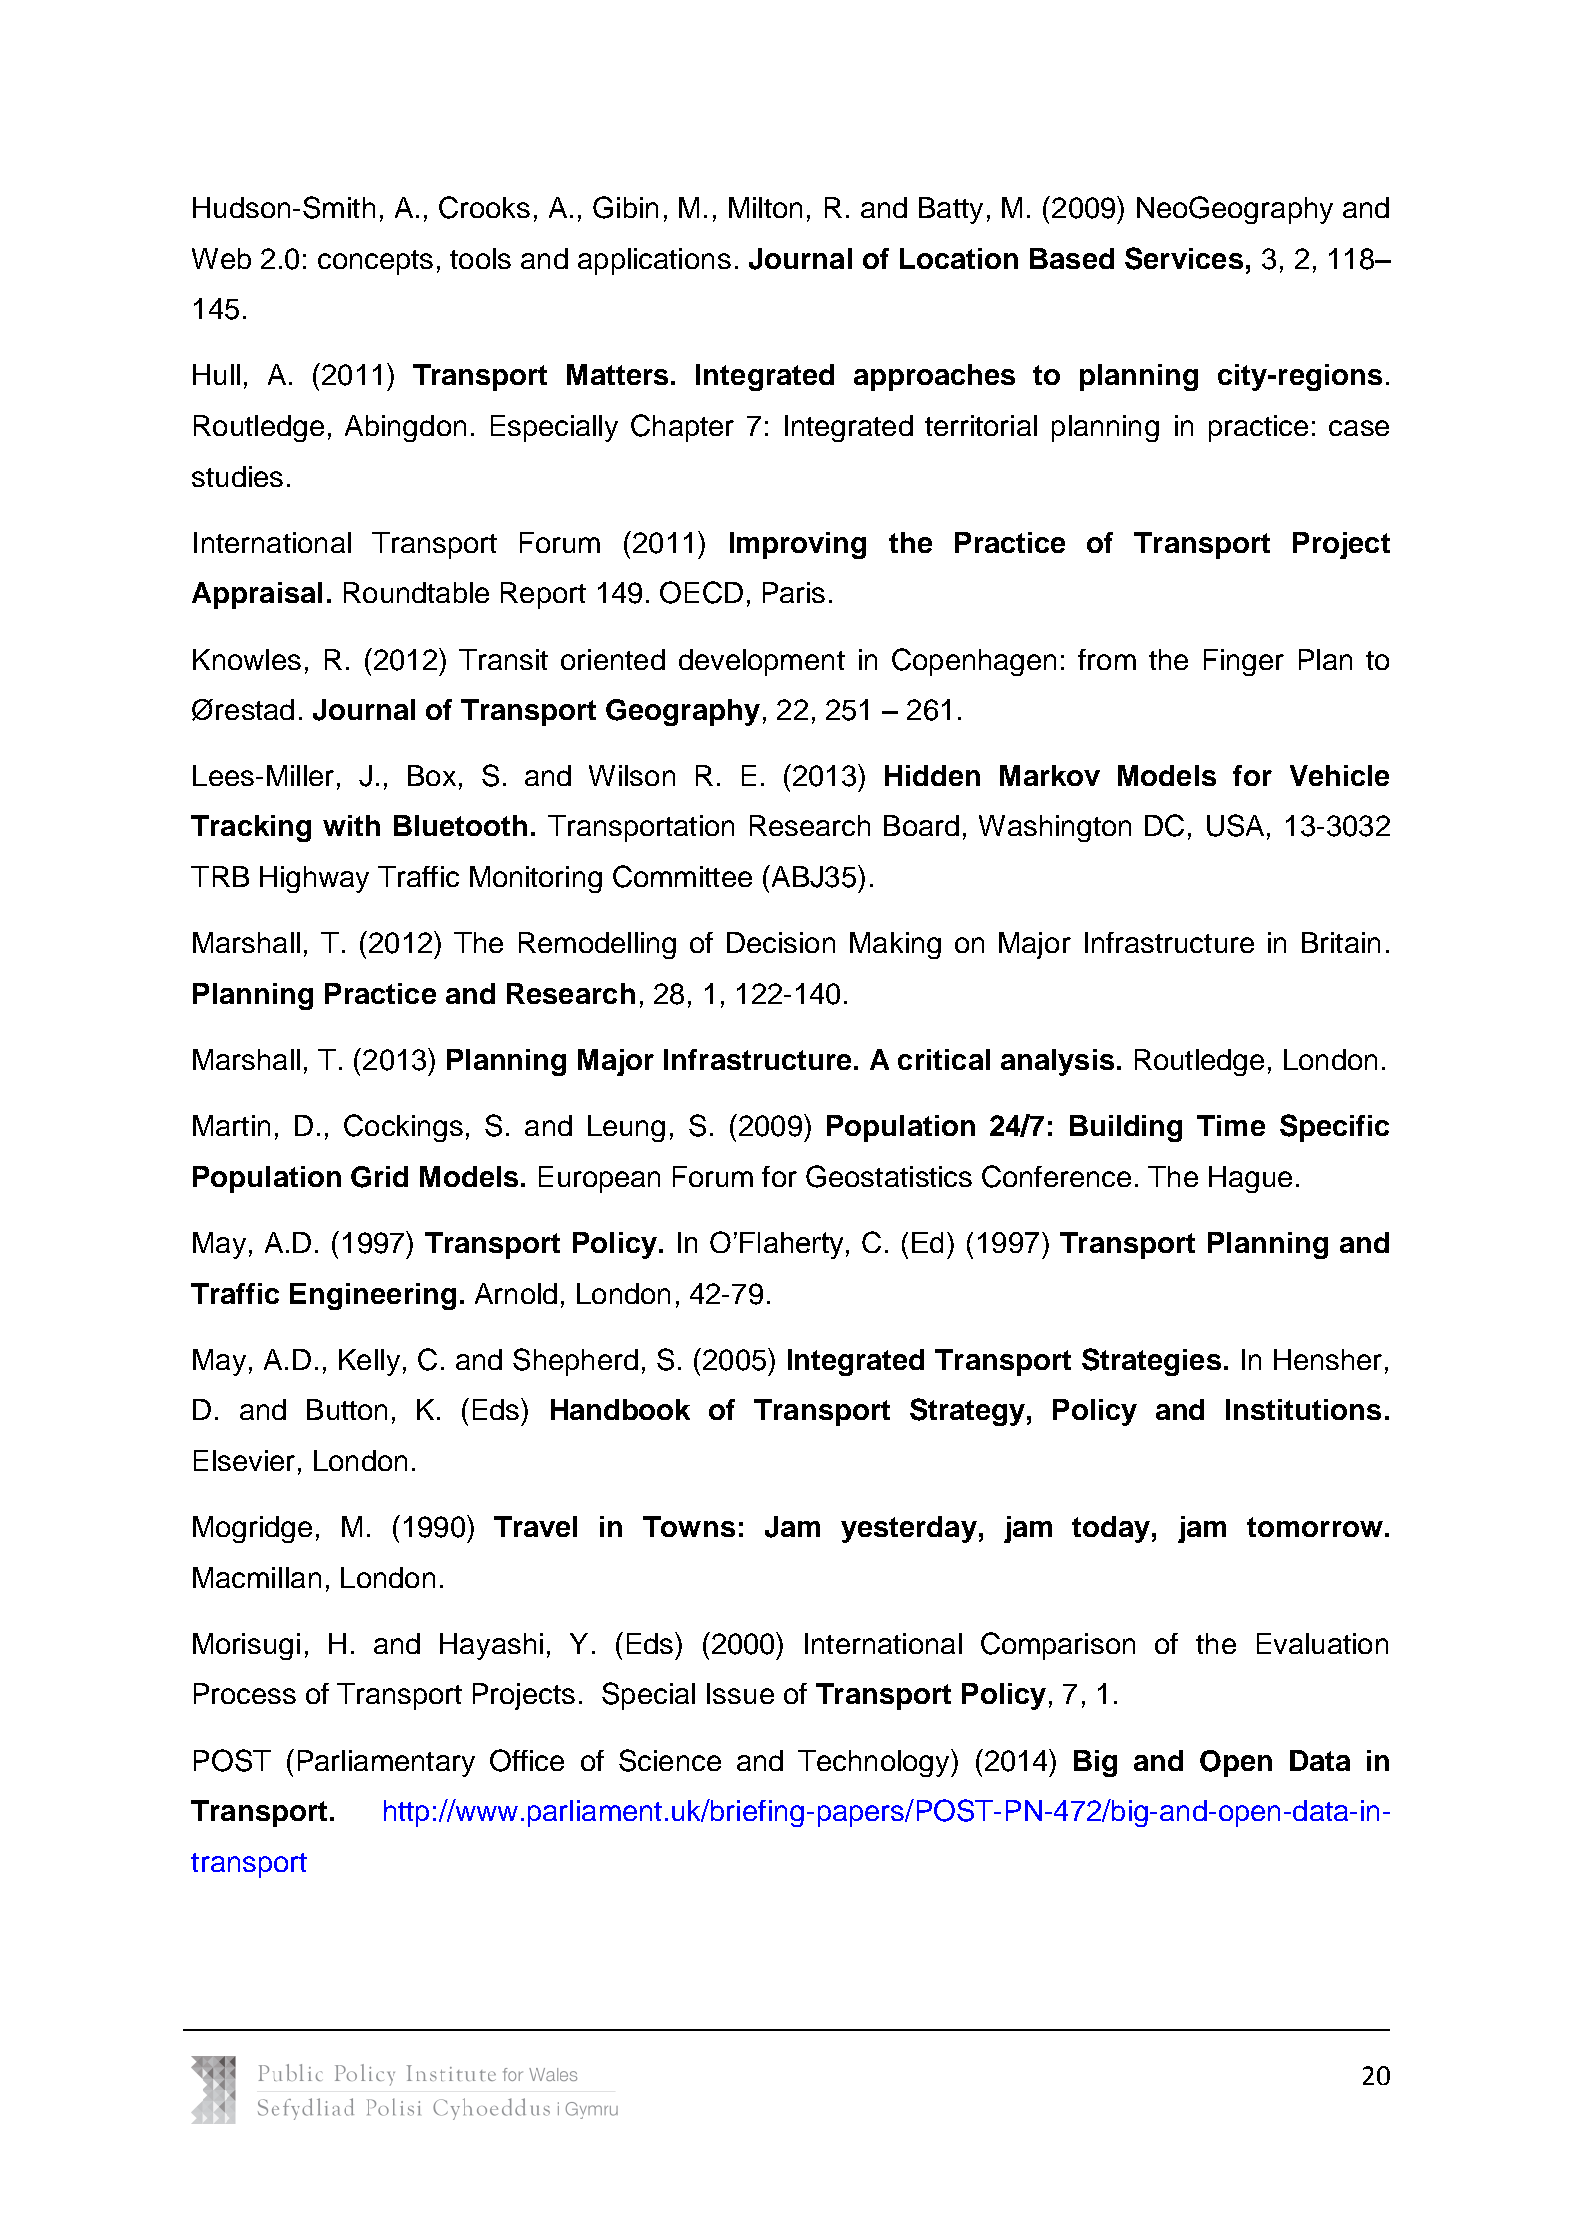 Image resolution: width=1582 pixels, height=2237 pixels. Describe the element at coordinates (416, 592) in the screenshot. I see `Roundtable` at that location.
